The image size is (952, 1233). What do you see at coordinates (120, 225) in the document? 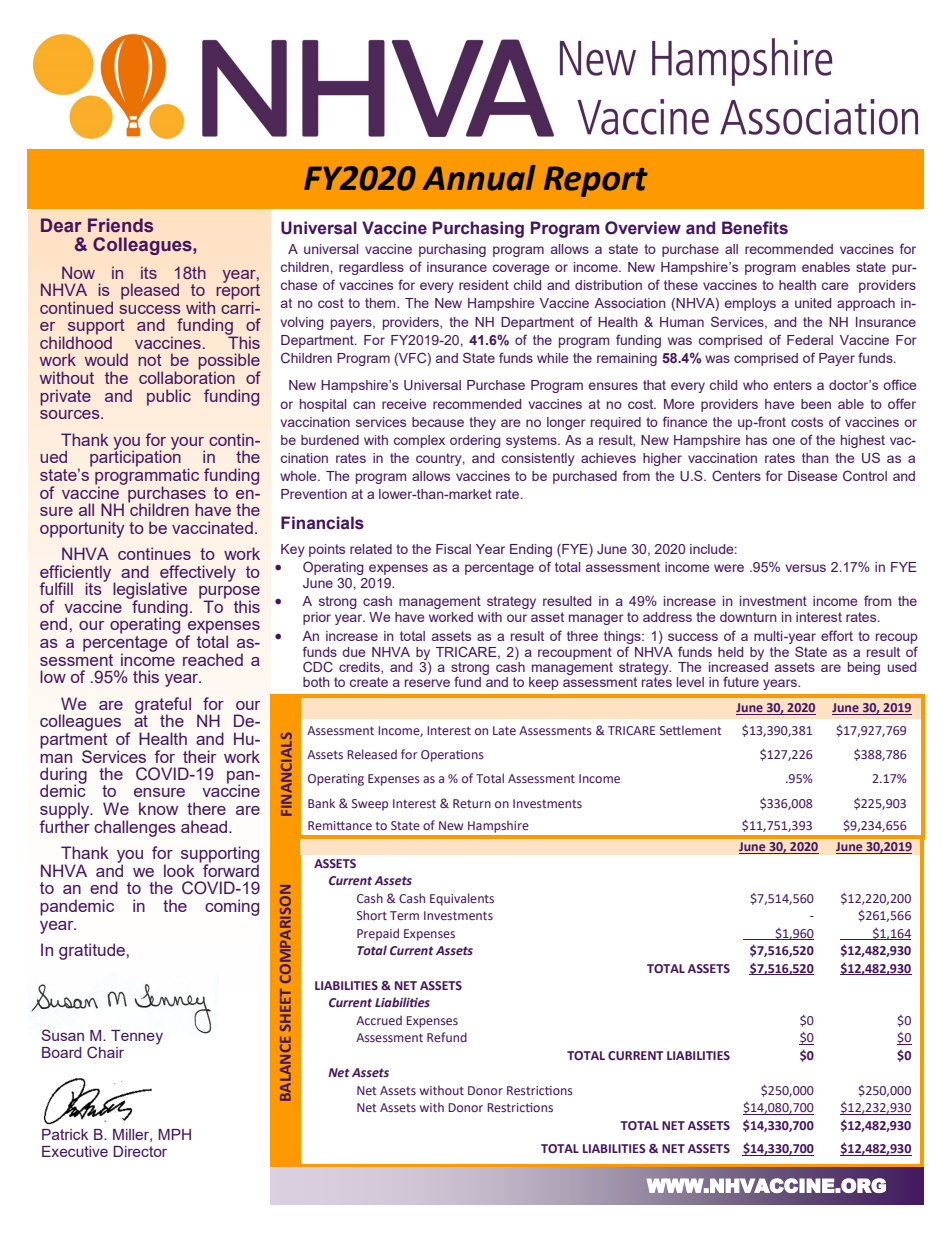
I see `Friends` at bounding box center [120, 225].
